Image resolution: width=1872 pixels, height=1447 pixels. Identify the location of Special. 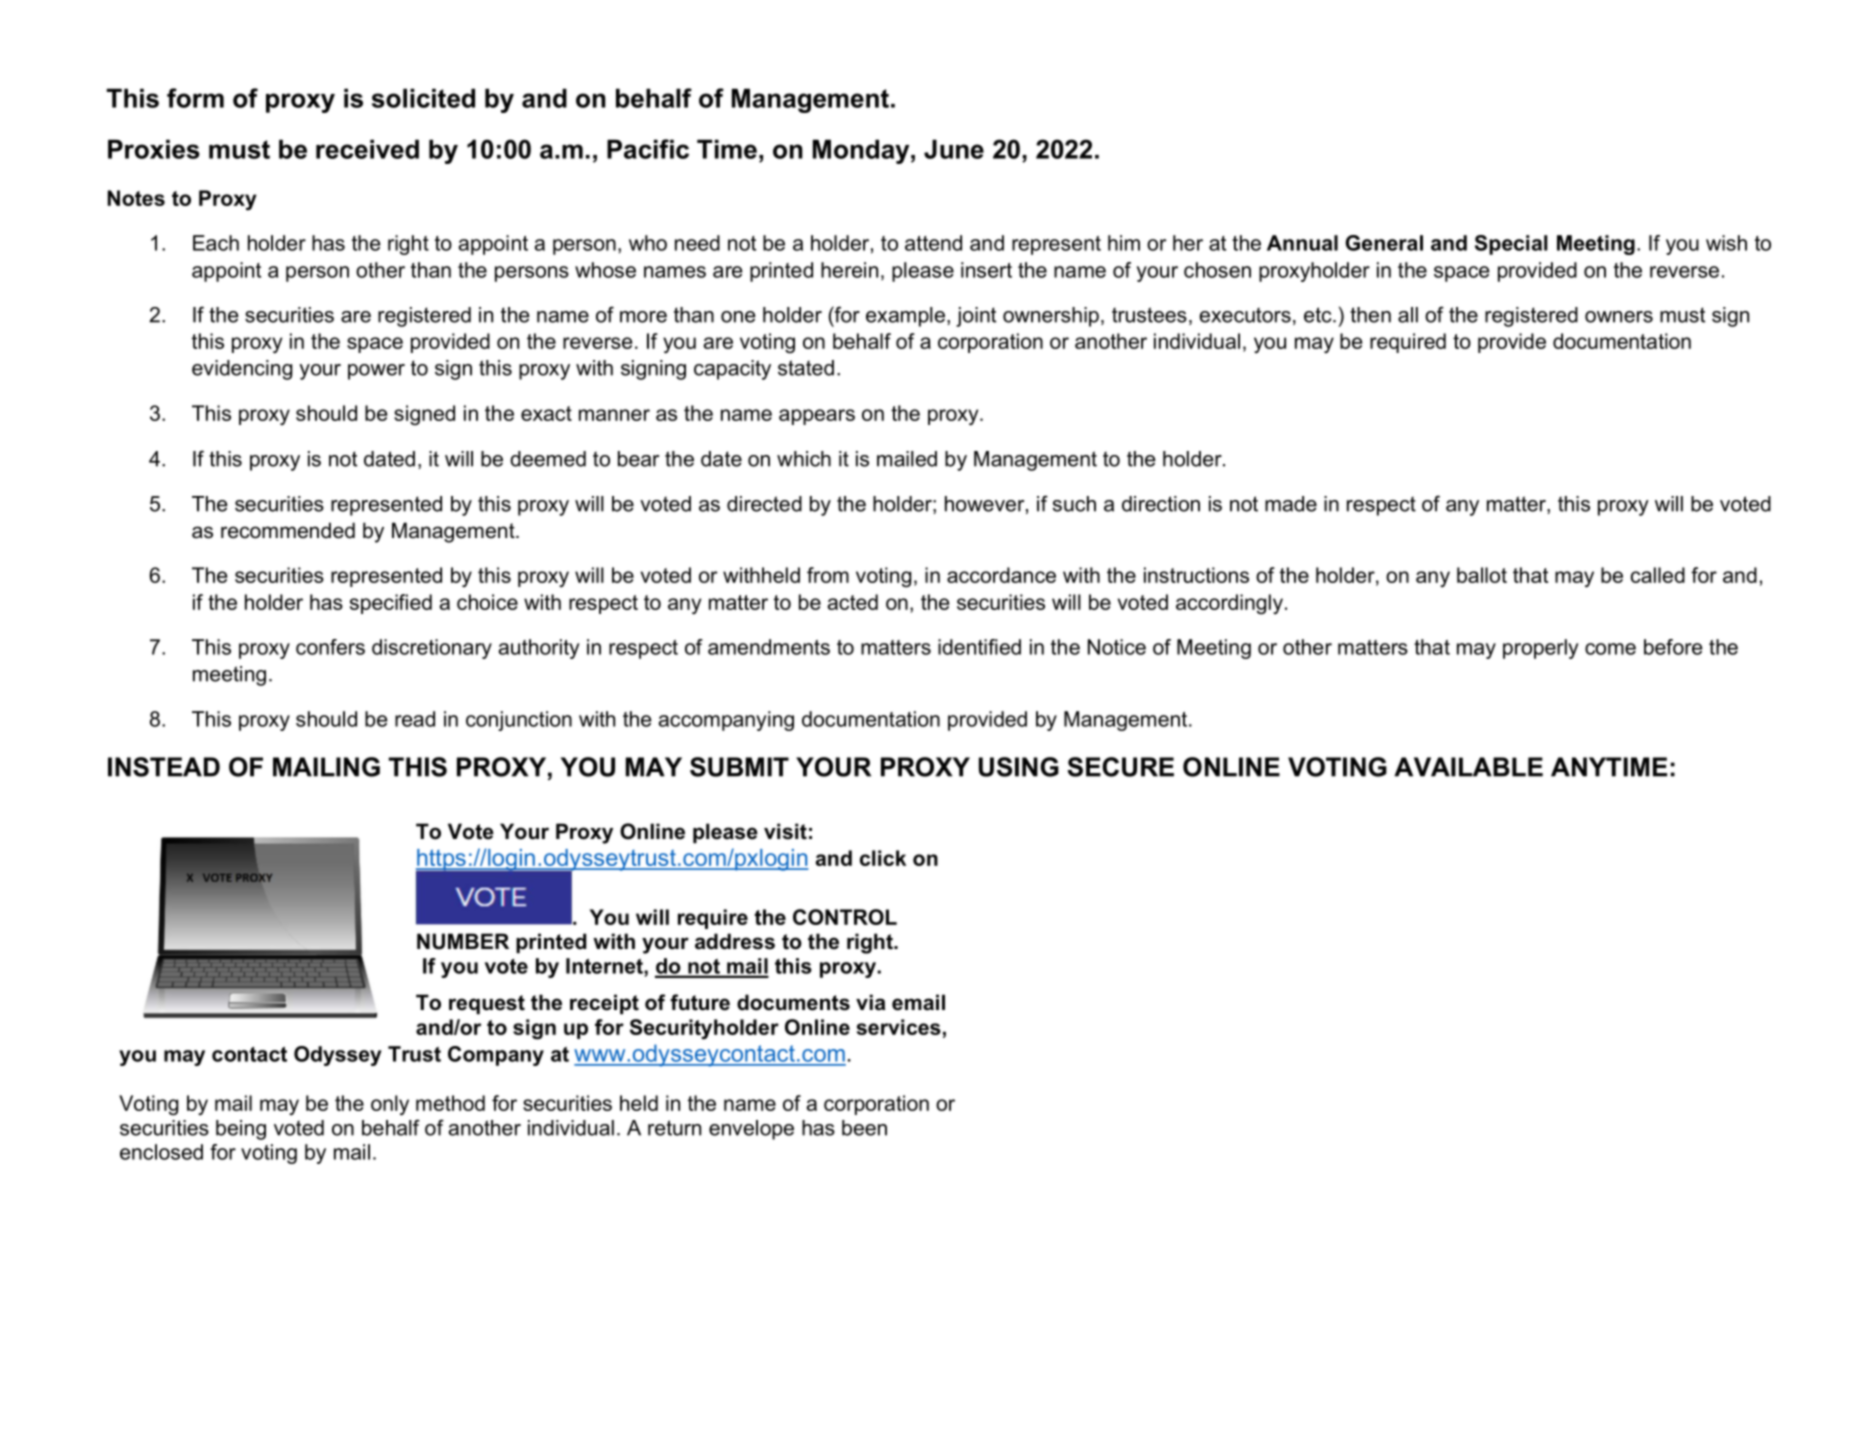
(1511, 245).
